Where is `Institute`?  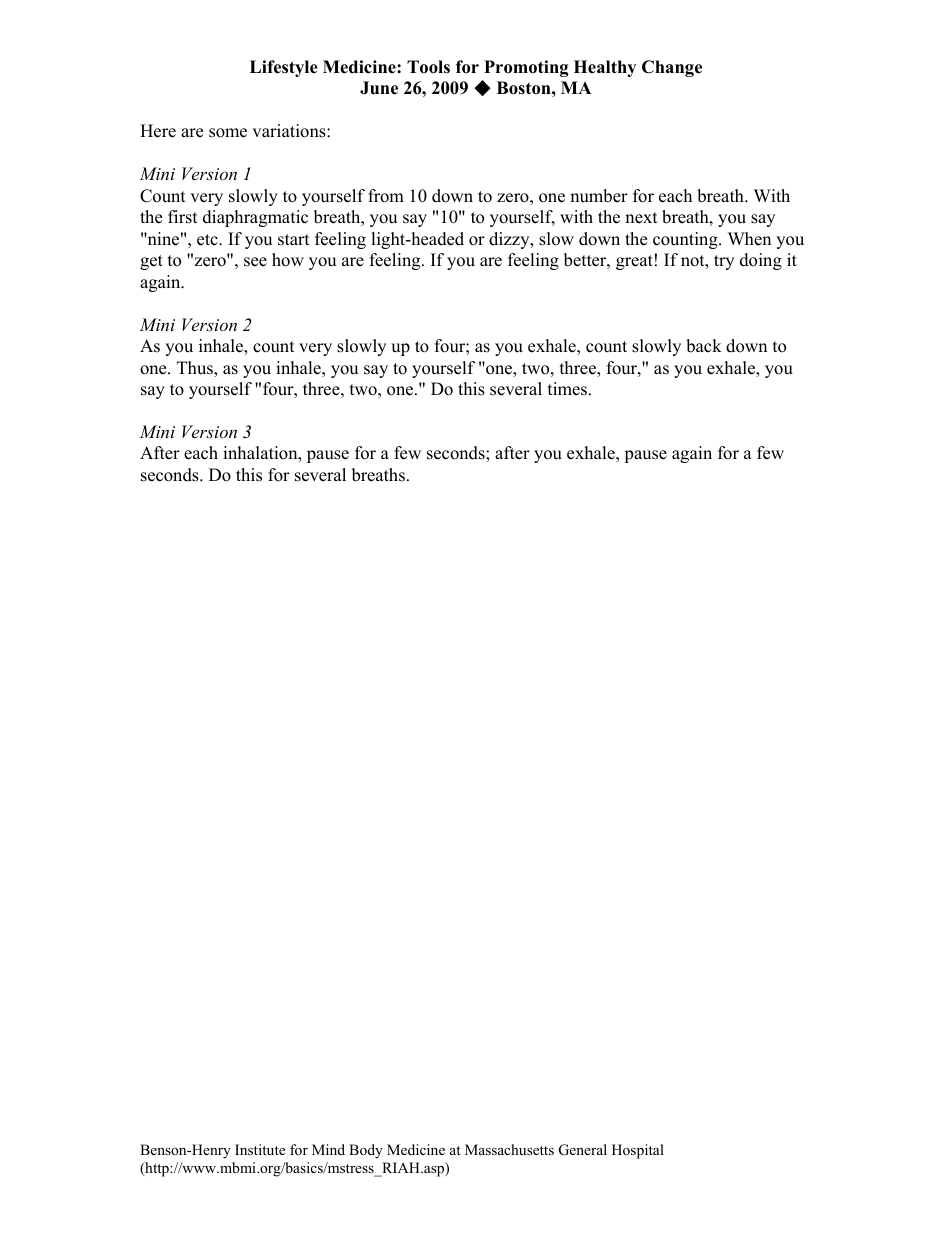 Institute is located at coordinates (260, 1149).
